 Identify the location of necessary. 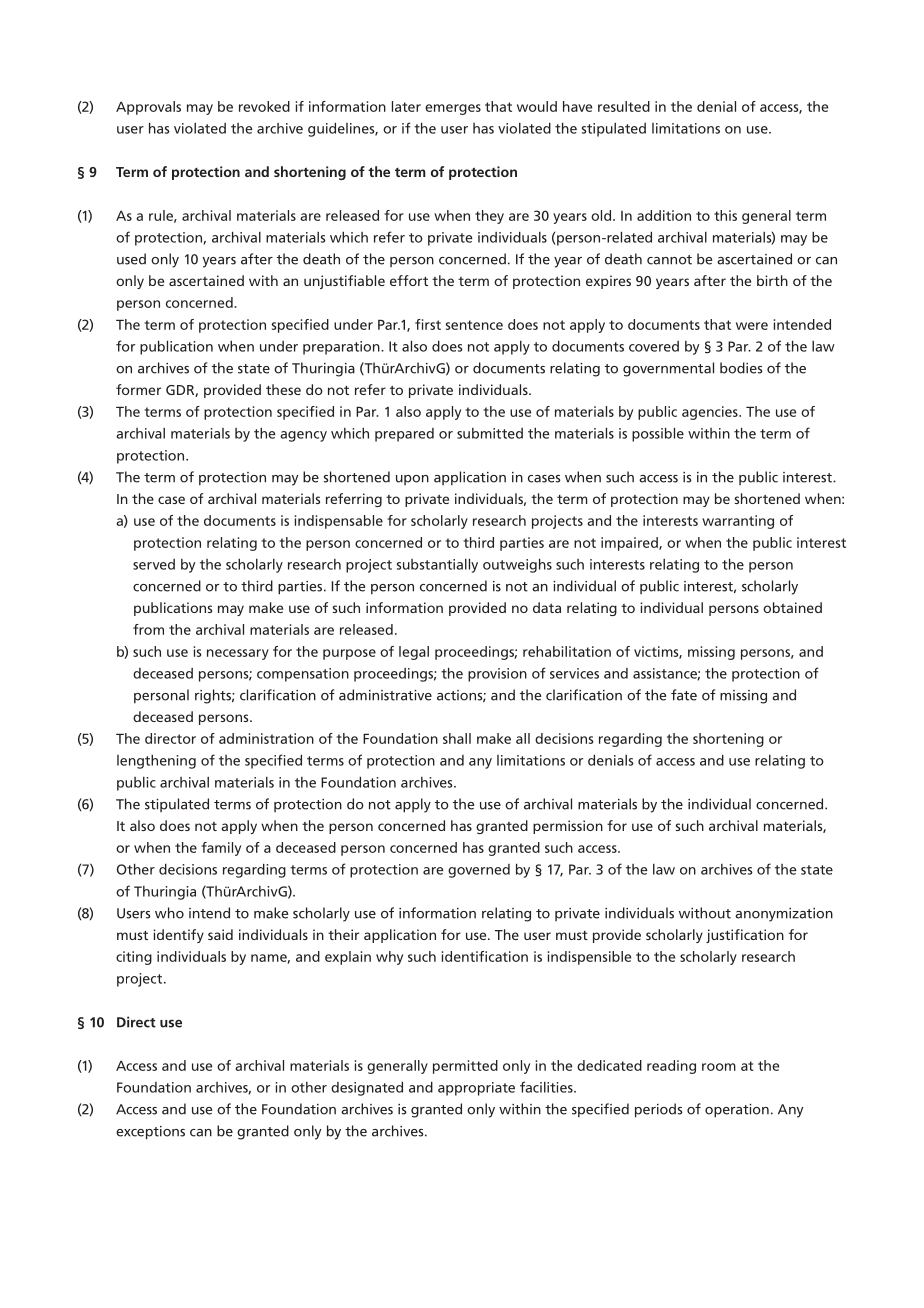
(238, 654).
